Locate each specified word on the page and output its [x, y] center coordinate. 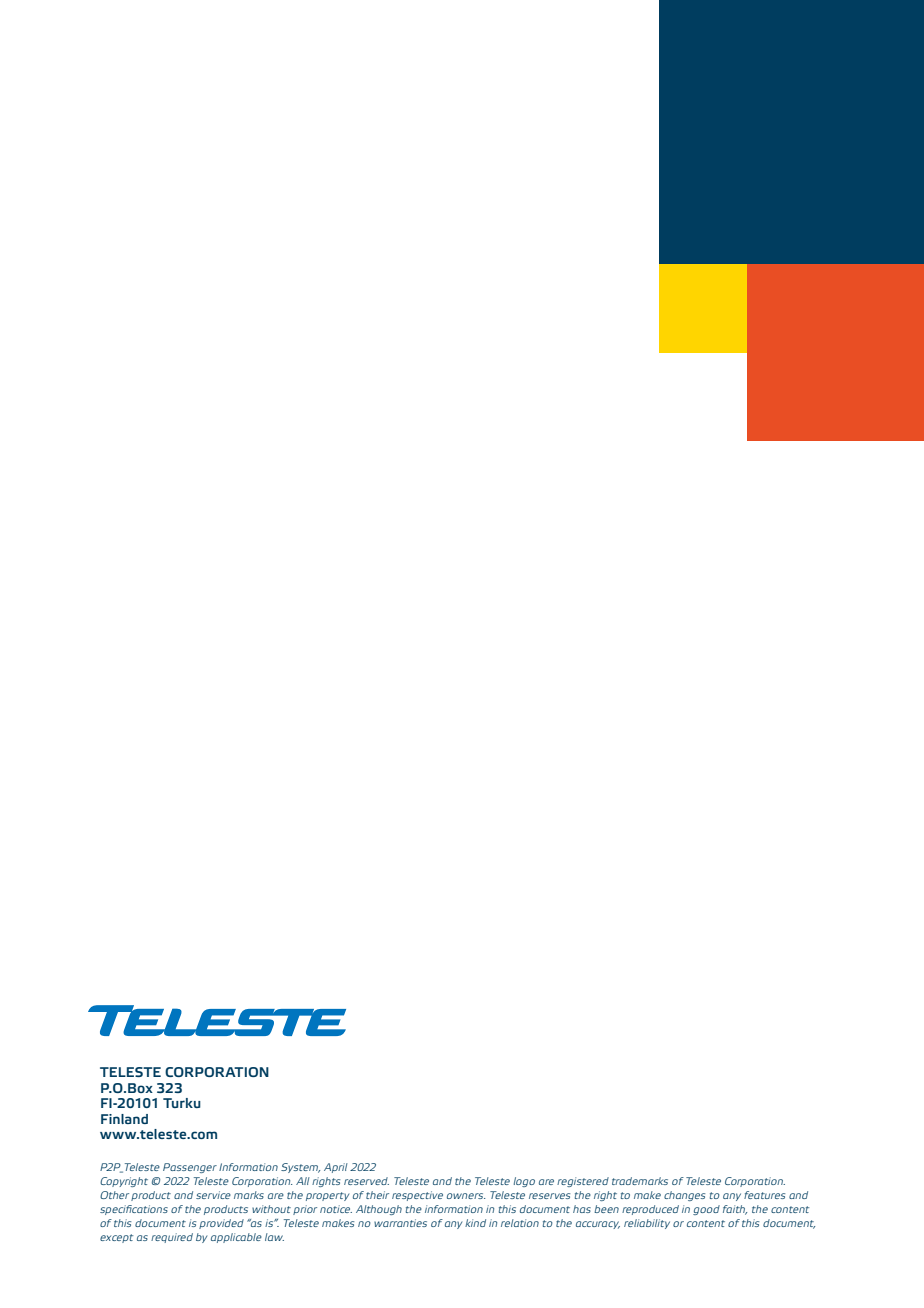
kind [475, 1223]
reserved [366, 1181]
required [172, 1238]
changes [684, 1196]
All [303, 1181]
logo [524, 1182]
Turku [182, 1103]
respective [417, 1196]
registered [583, 1182]
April [336, 1168]
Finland [124, 1119]
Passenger [190, 1168]
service [213, 1195]
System [300, 1168]
